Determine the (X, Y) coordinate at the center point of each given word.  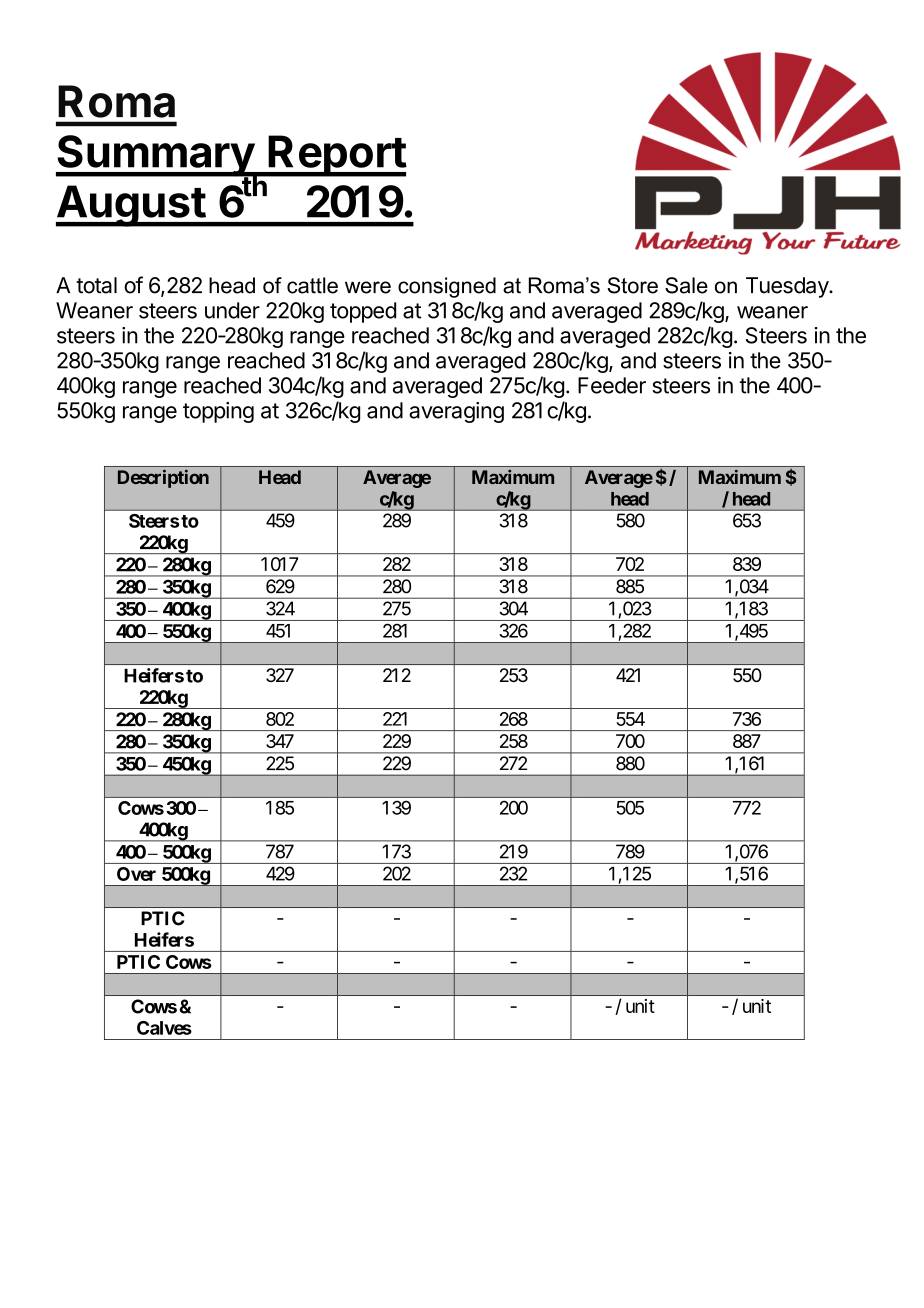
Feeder (612, 385)
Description (163, 479)
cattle (312, 285)
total (96, 285)
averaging (456, 412)
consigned (447, 287)
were (368, 287)
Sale (686, 285)
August (131, 206)
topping (218, 412)
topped (363, 312)
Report (337, 156)
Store (632, 285)
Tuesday (788, 287)
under (232, 310)
